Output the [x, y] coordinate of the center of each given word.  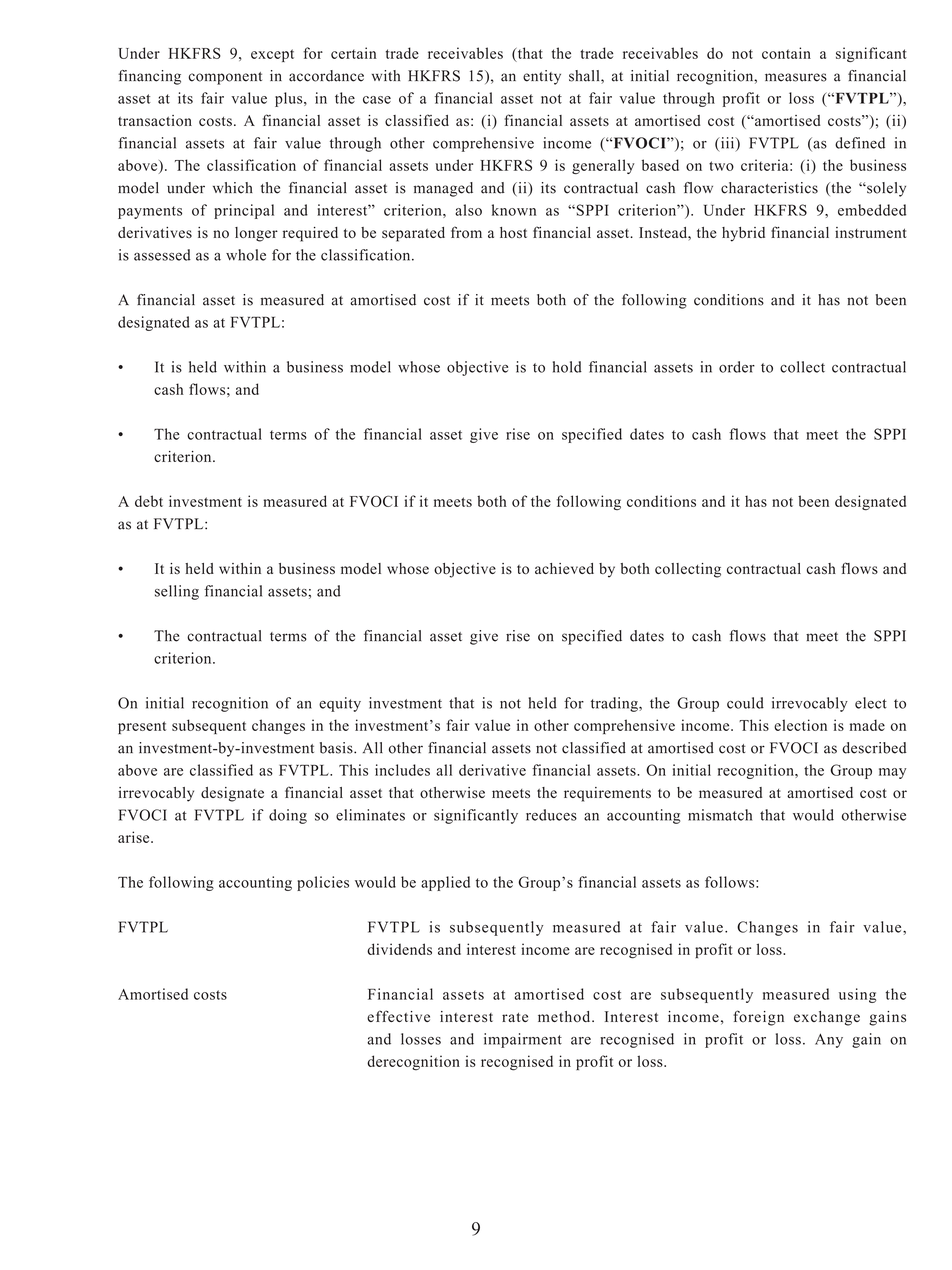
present [142, 727]
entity [542, 77]
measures [796, 77]
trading [615, 704]
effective [398, 1016]
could [745, 703]
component [225, 78]
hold [567, 367]
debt [149, 501]
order [737, 367]
